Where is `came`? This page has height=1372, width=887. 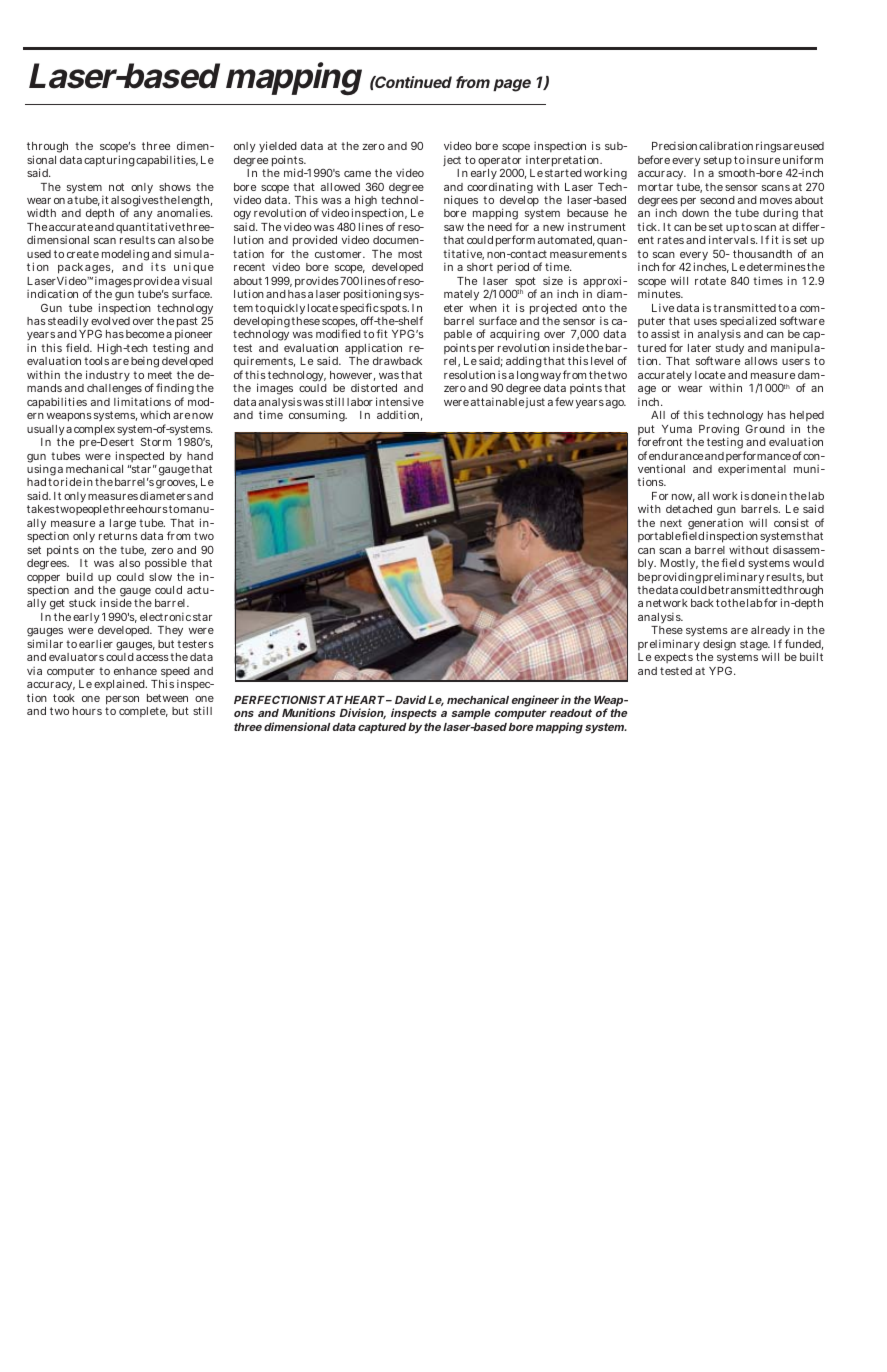
came is located at coordinates (357, 174).
